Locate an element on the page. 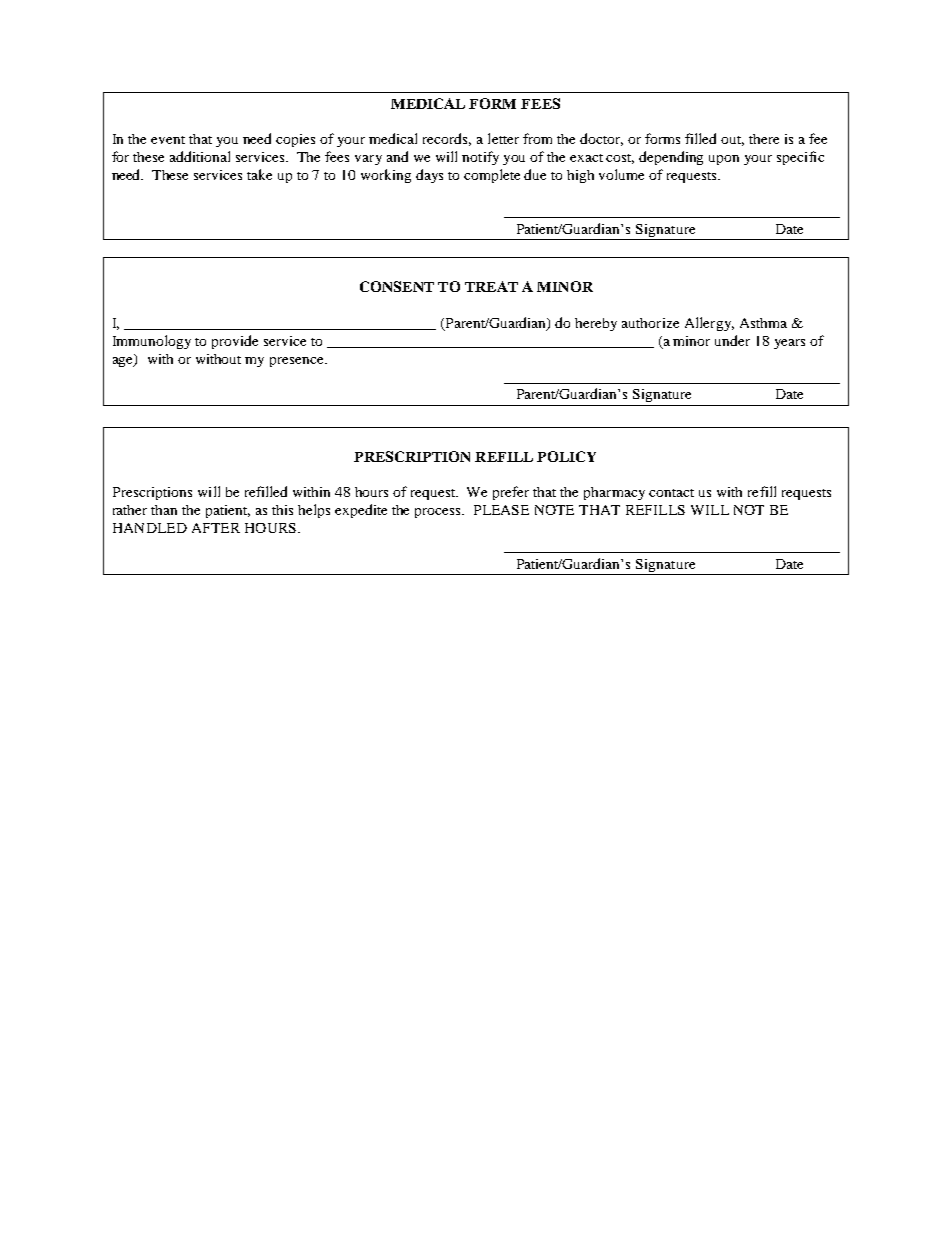 This document has width=952, height=1233. hereby is located at coordinates (596, 324).
